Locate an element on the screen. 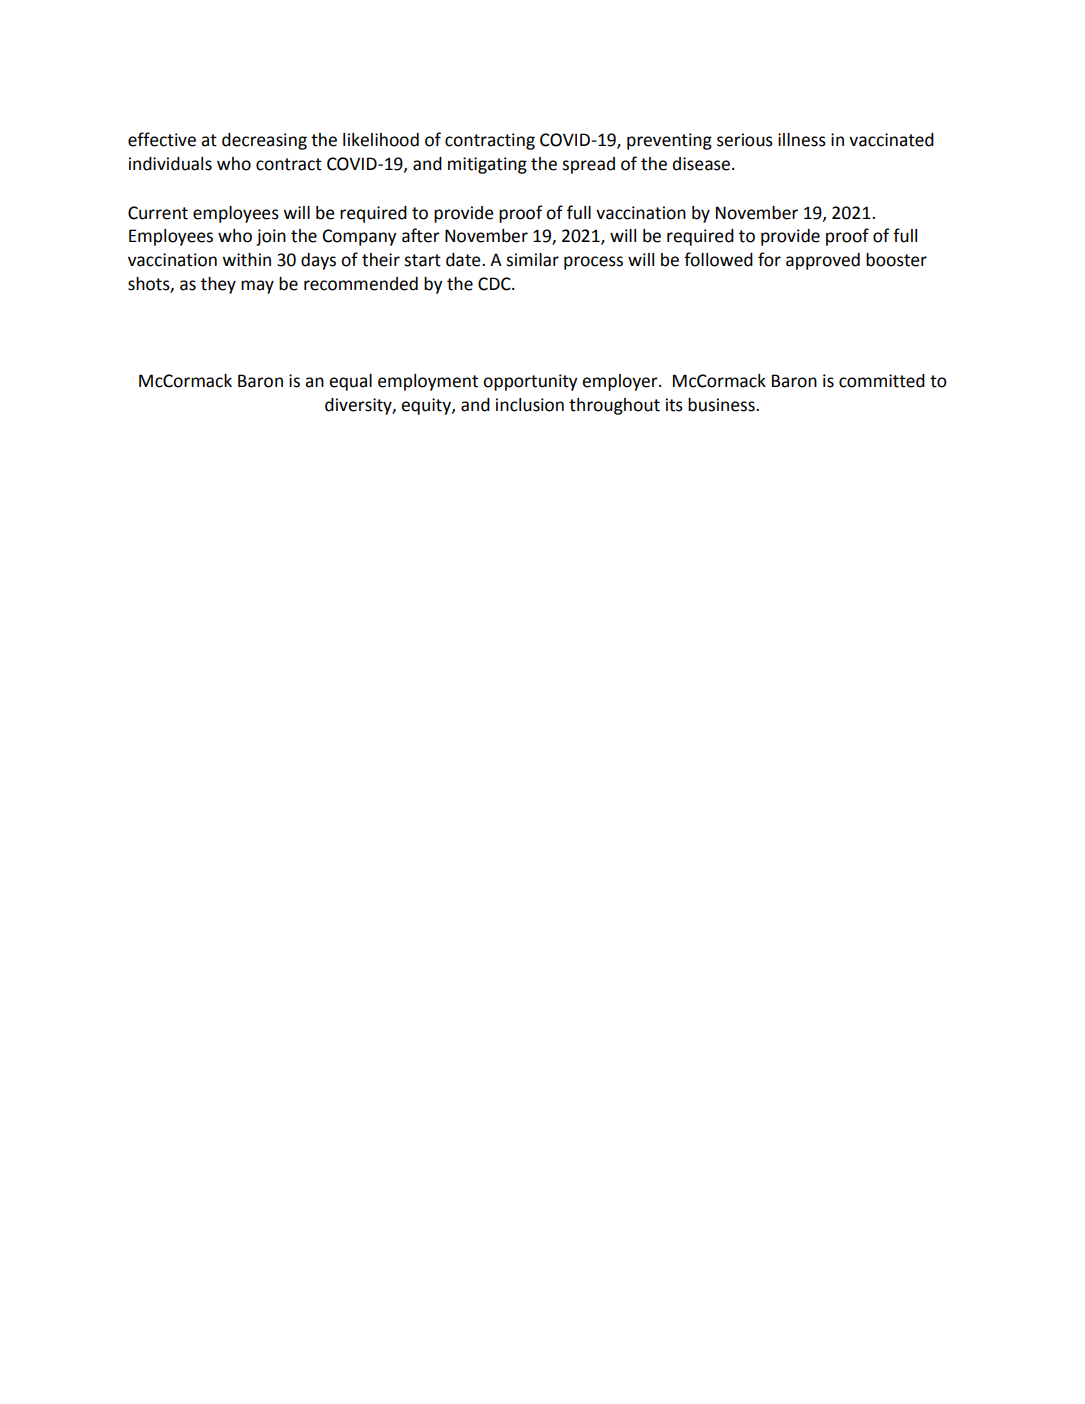 Image resolution: width=1085 pixels, height=1404 pixels. decreasing is located at coordinates (264, 141).
